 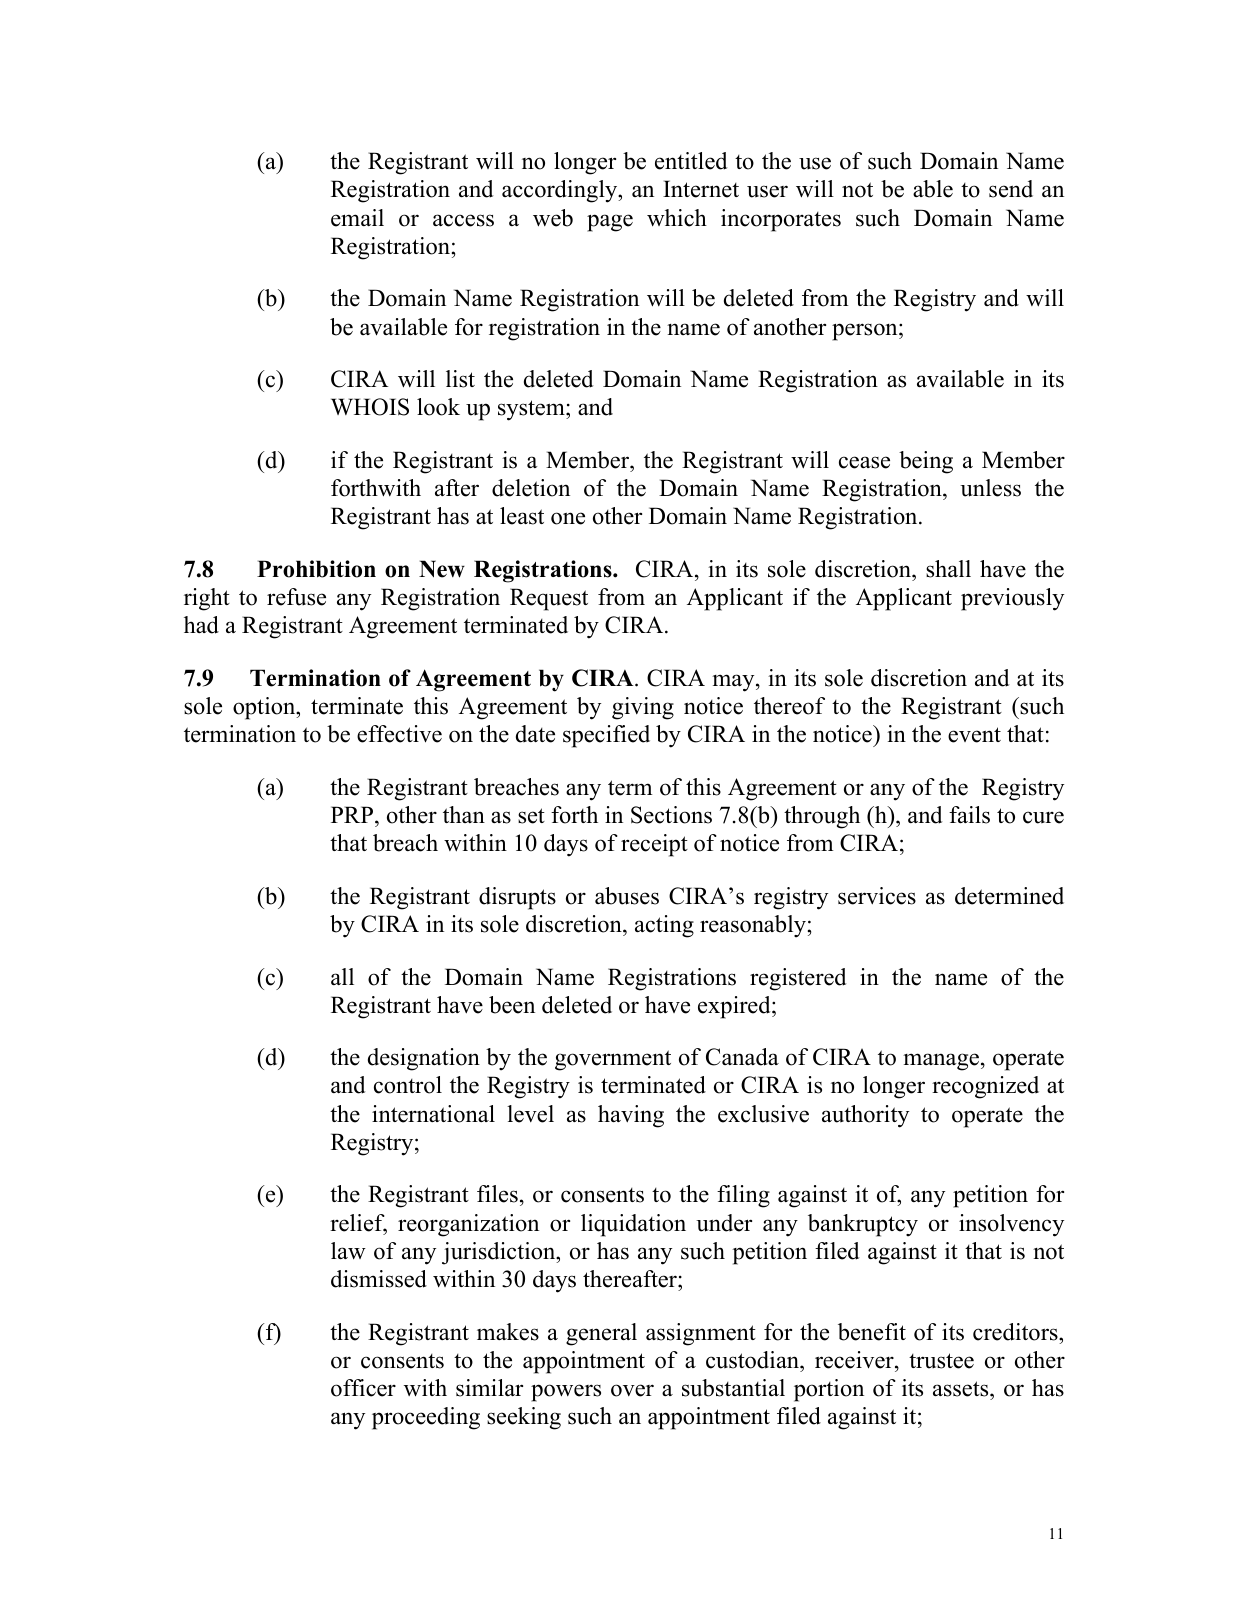 What do you see at coordinates (353, 814) in the page?
I see `PRP` at bounding box center [353, 814].
